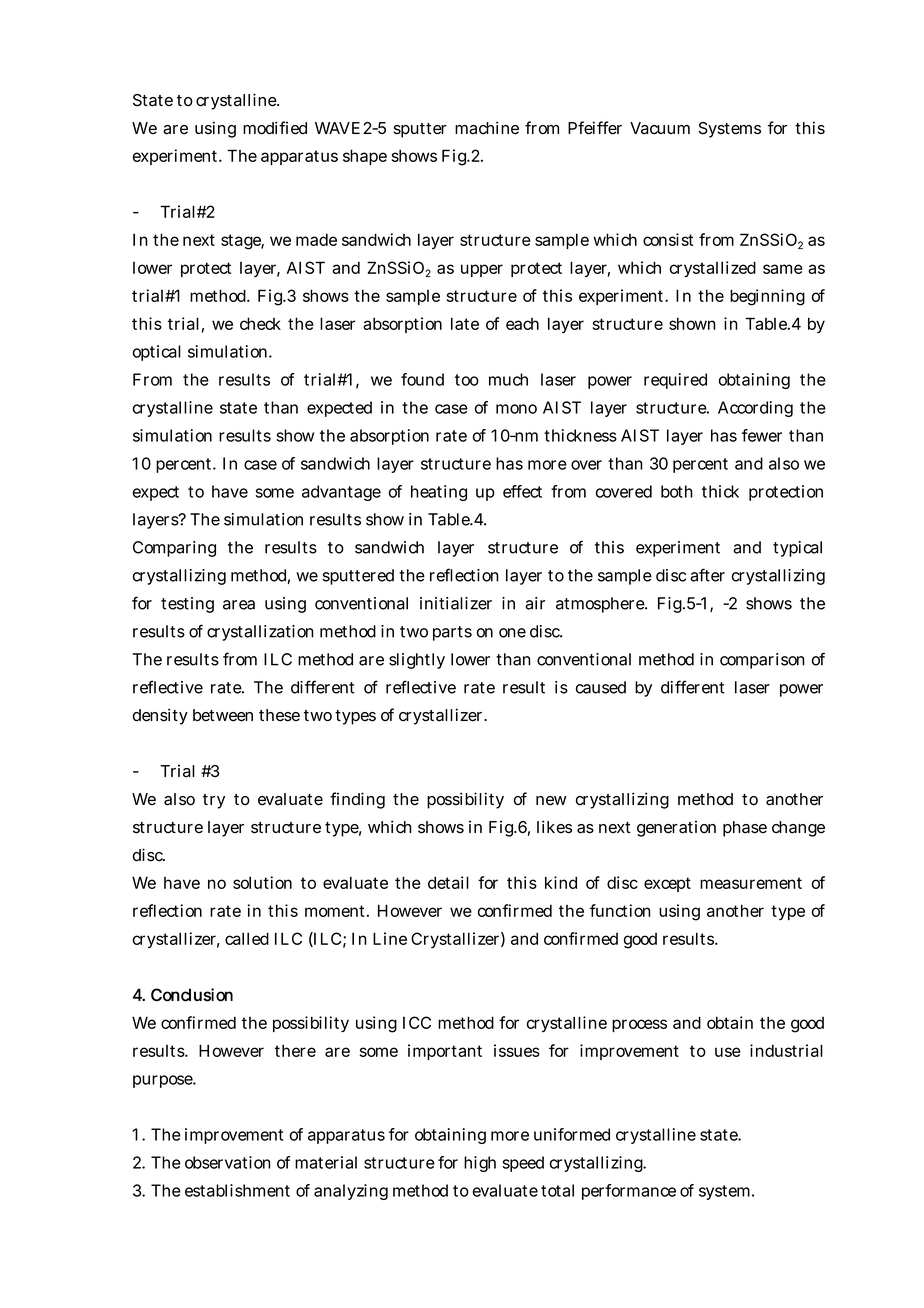  What do you see at coordinates (707, 575) in the screenshot?
I see `after` at bounding box center [707, 575].
